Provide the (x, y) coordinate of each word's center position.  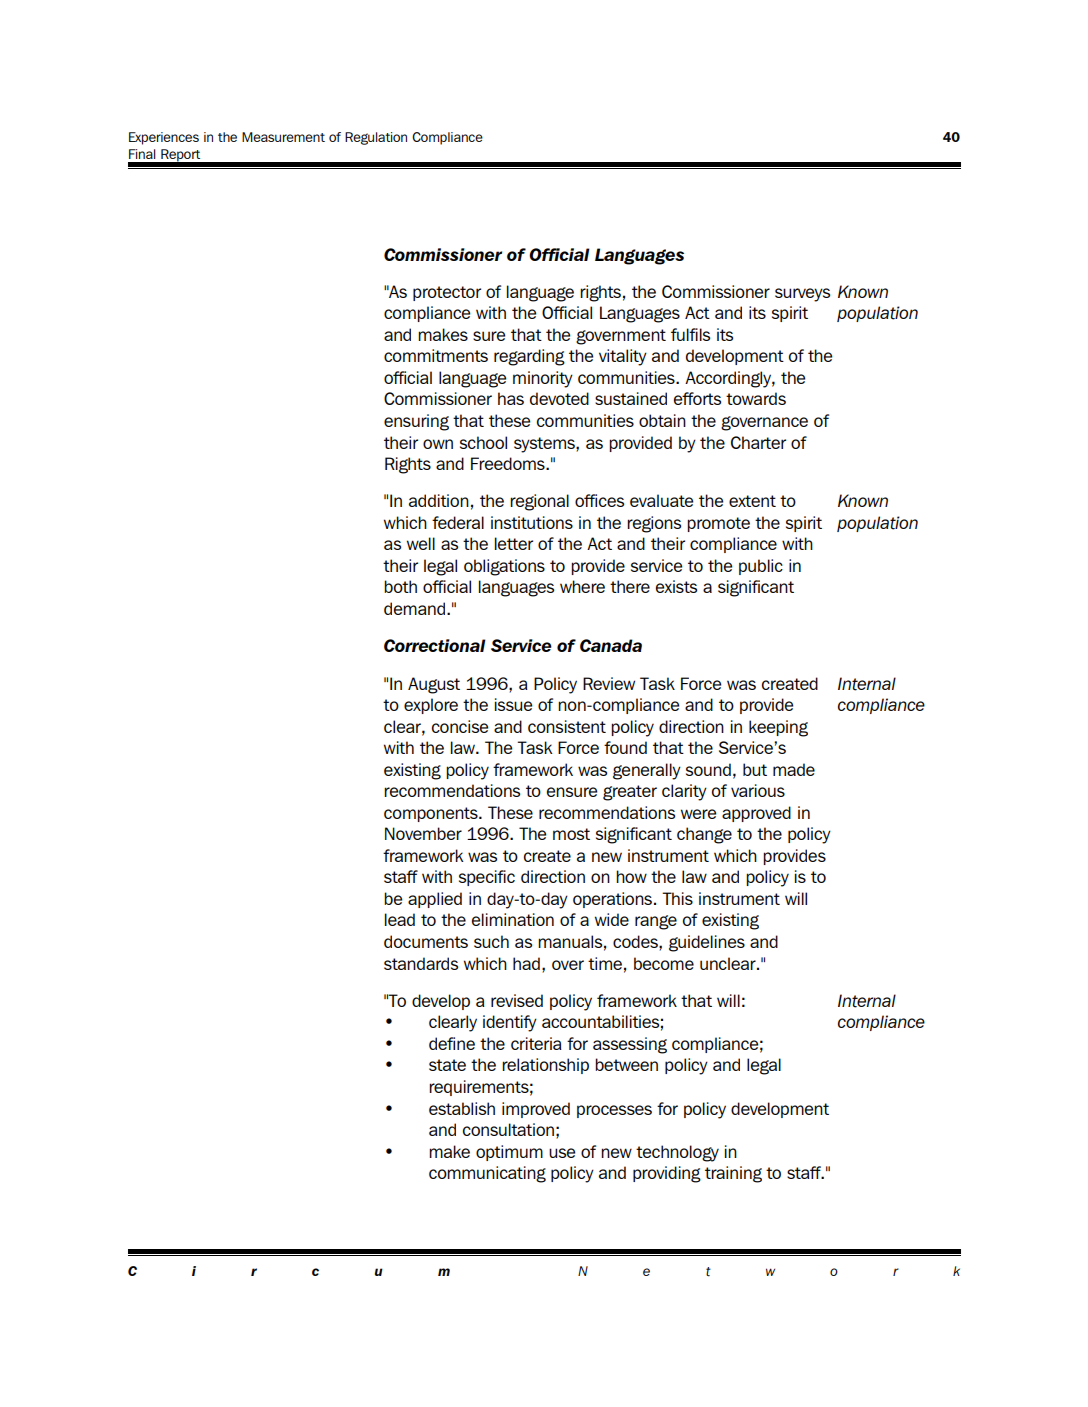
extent (752, 501)
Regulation (376, 138)
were (698, 814)
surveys (802, 295)
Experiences (164, 138)
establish (462, 1108)
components (432, 814)
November (423, 833)
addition (439, 500)
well (421, 543)
